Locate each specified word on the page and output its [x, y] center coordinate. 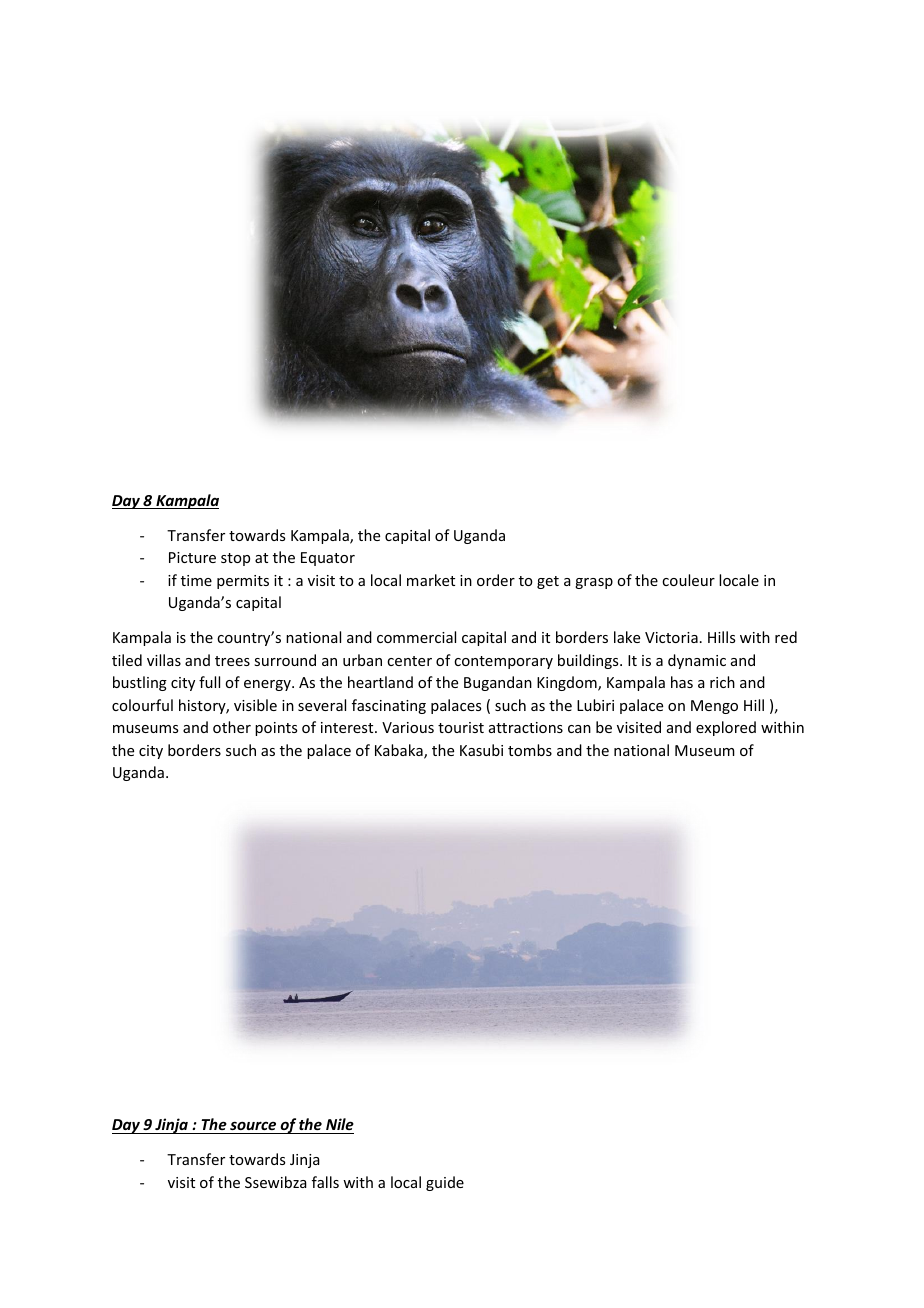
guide [445, 1183]
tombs [530, 750]
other [232, 727]
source [253, 1125]
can [579, 729]
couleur [688, 580]
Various [408, 727]
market [431, 580]
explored [726, 728]
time [196, 580]
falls [325, 1182]
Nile [340, 1124]
